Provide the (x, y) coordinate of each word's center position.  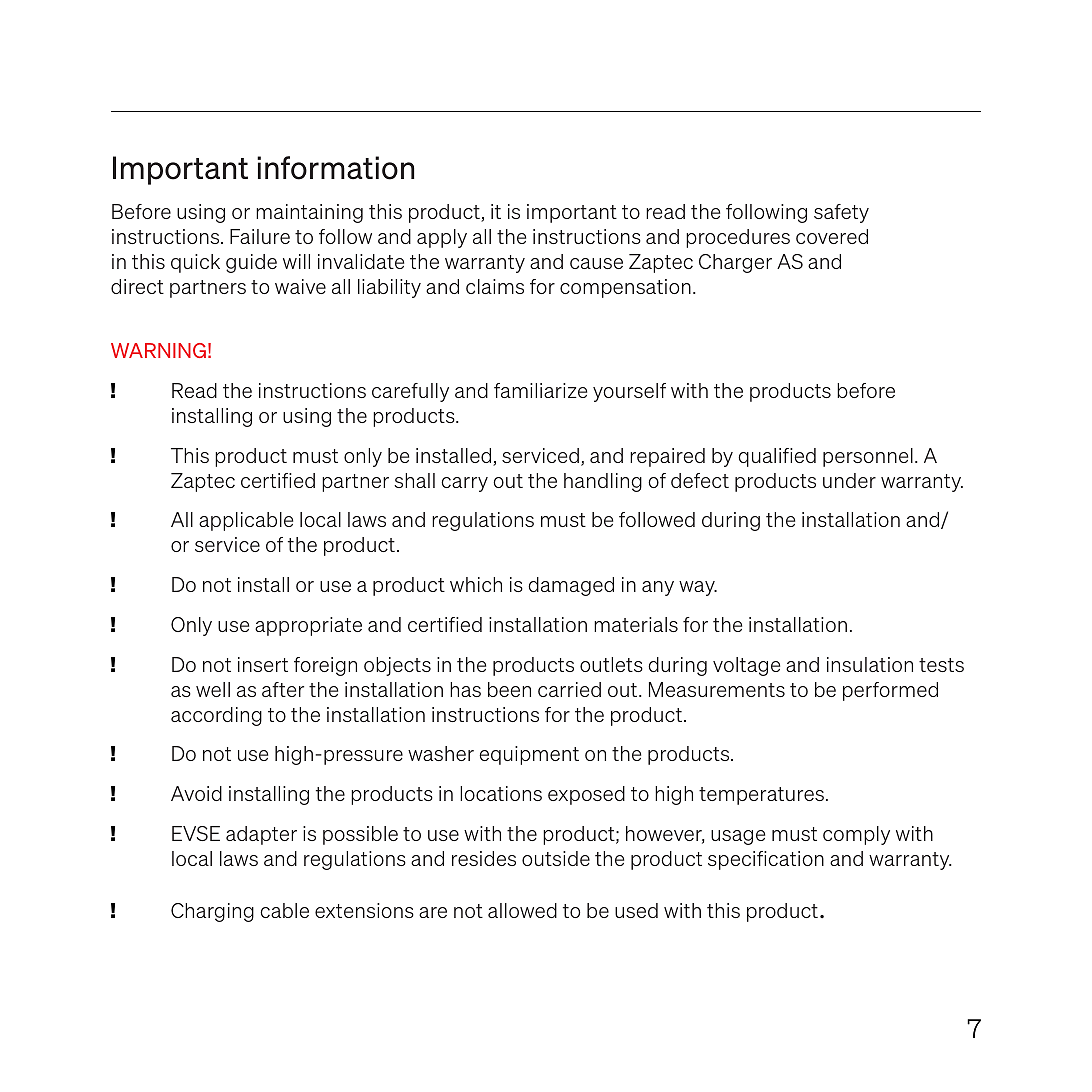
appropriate (308, 626)
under (849, 480)
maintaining (309, 213)
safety (841, 213)
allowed (522, 910)
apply (442, 238)
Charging (212, 912)
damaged (571, 586)
